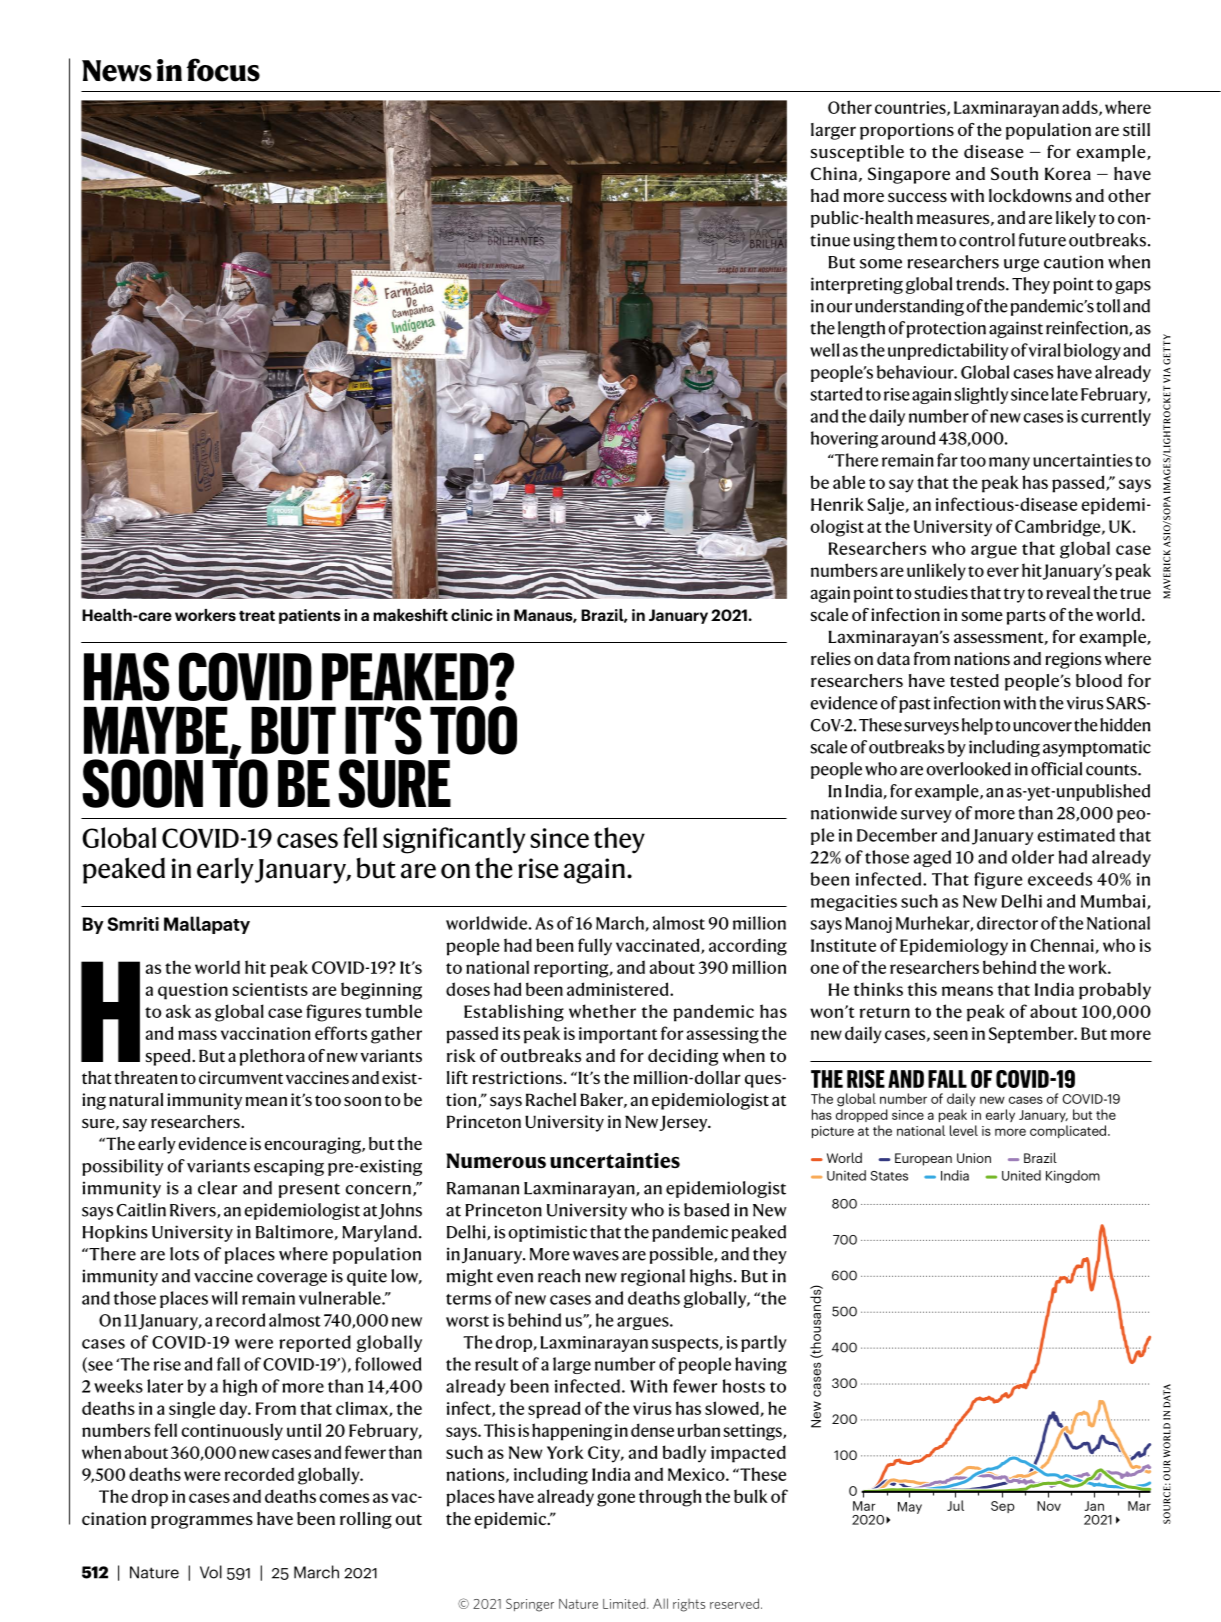 The height and width of the screenshot is (1622, 1221). Describe the element at coordinates (834, 173) in the screenshot. I see `China` at that location.
